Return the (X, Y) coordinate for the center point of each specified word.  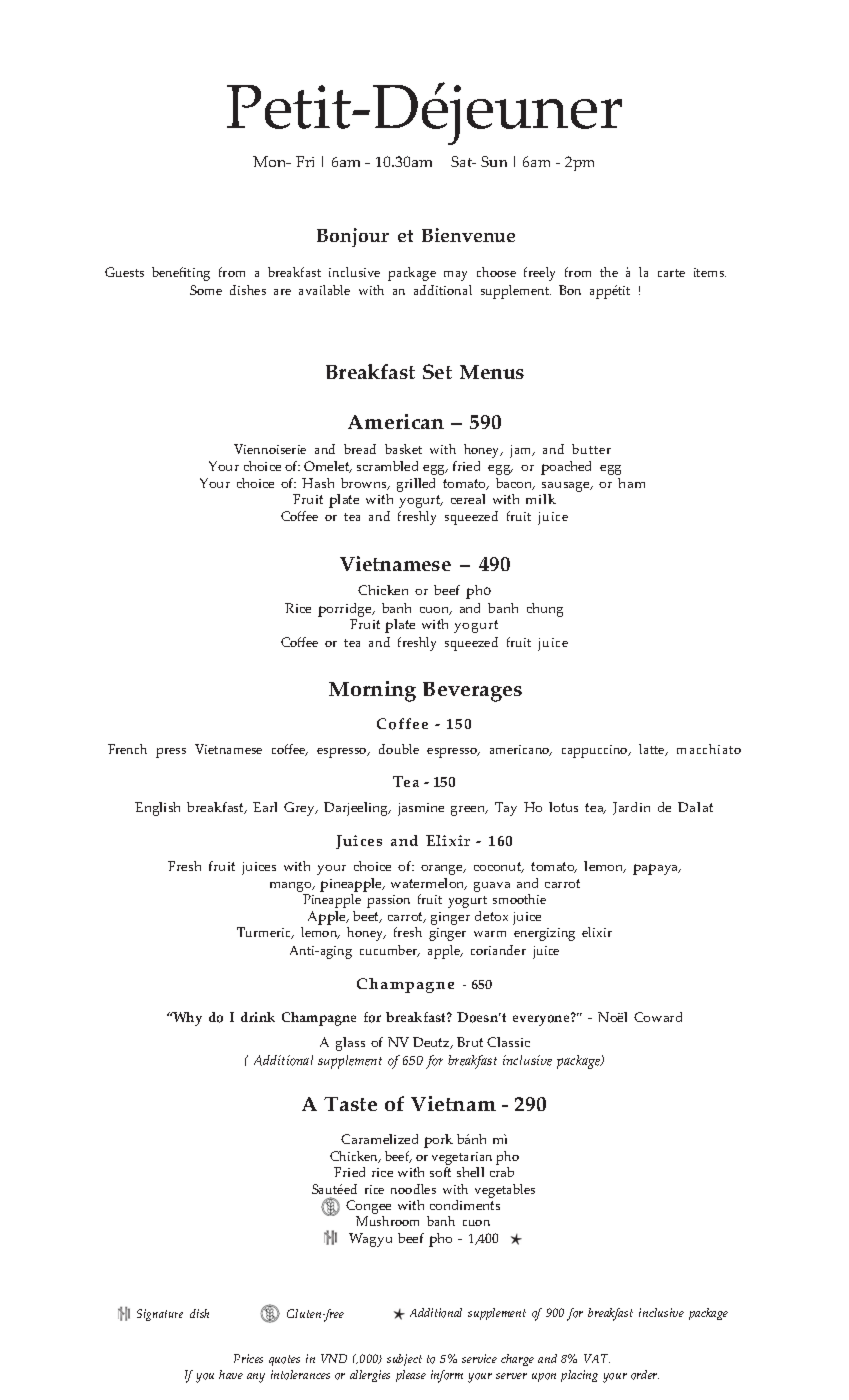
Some (206, 290)
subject (404, 1360)
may (455, 276)
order (645, 1375)
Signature (160, 1315)
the (609, 272)
